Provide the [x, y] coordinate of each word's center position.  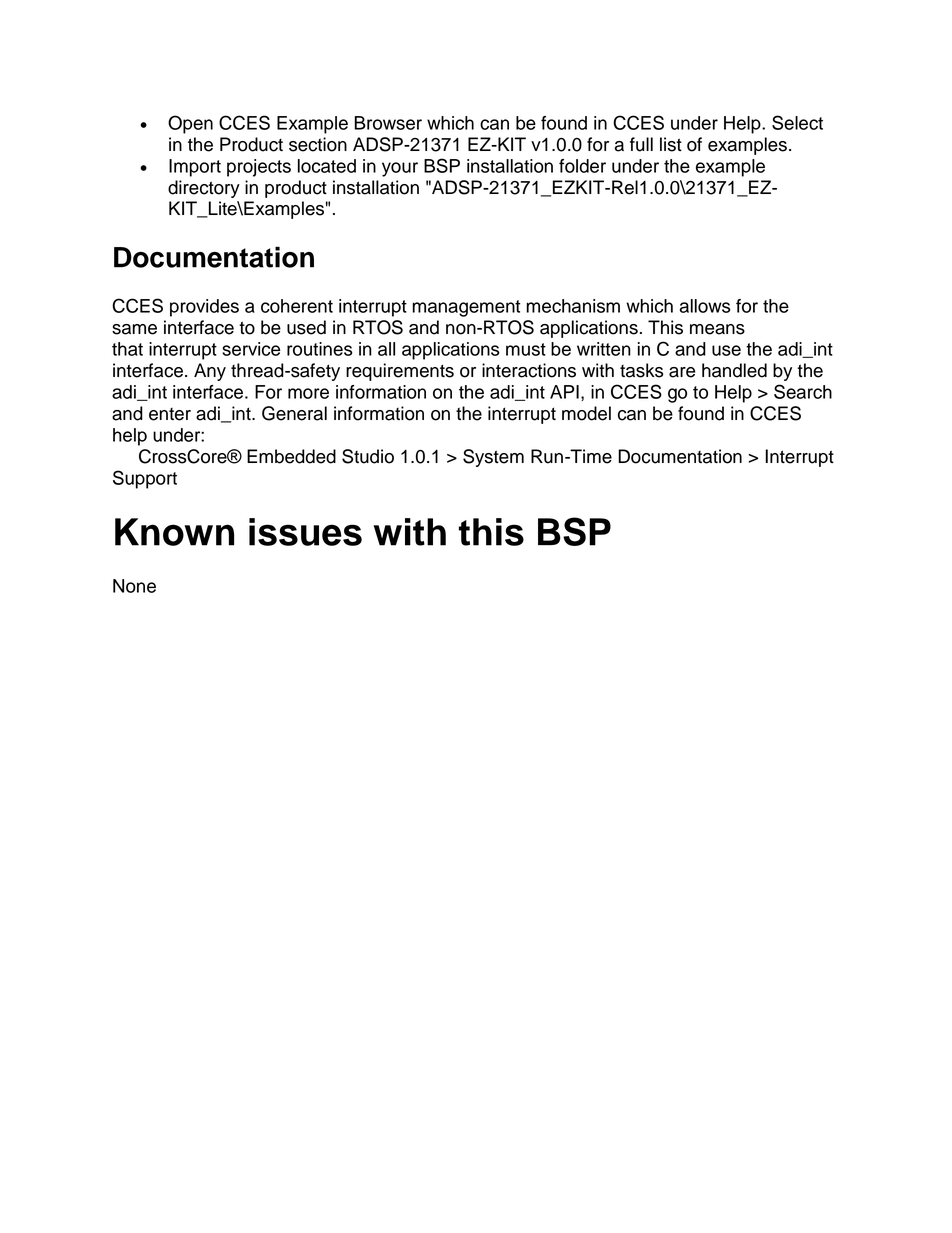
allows [705, 306]
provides [204, 308]
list [671, 144]
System [493, 458]
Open [190, 124]
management [466, 308]
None [134, 586]
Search [803, 391]
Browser [388, 123]
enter [170, 414]
